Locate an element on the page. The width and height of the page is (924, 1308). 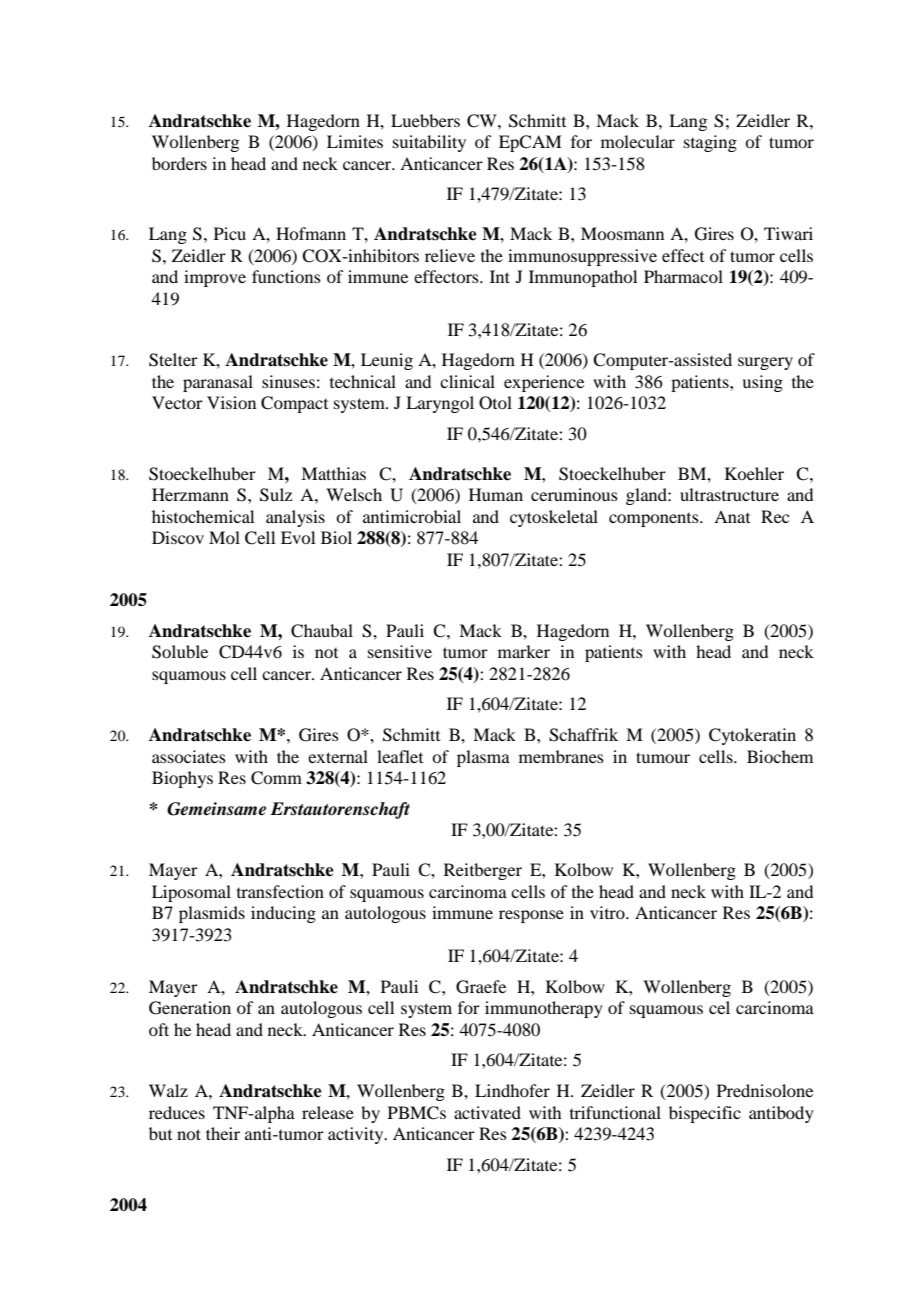
ultrastructure is located at coordinates (729, 494).
